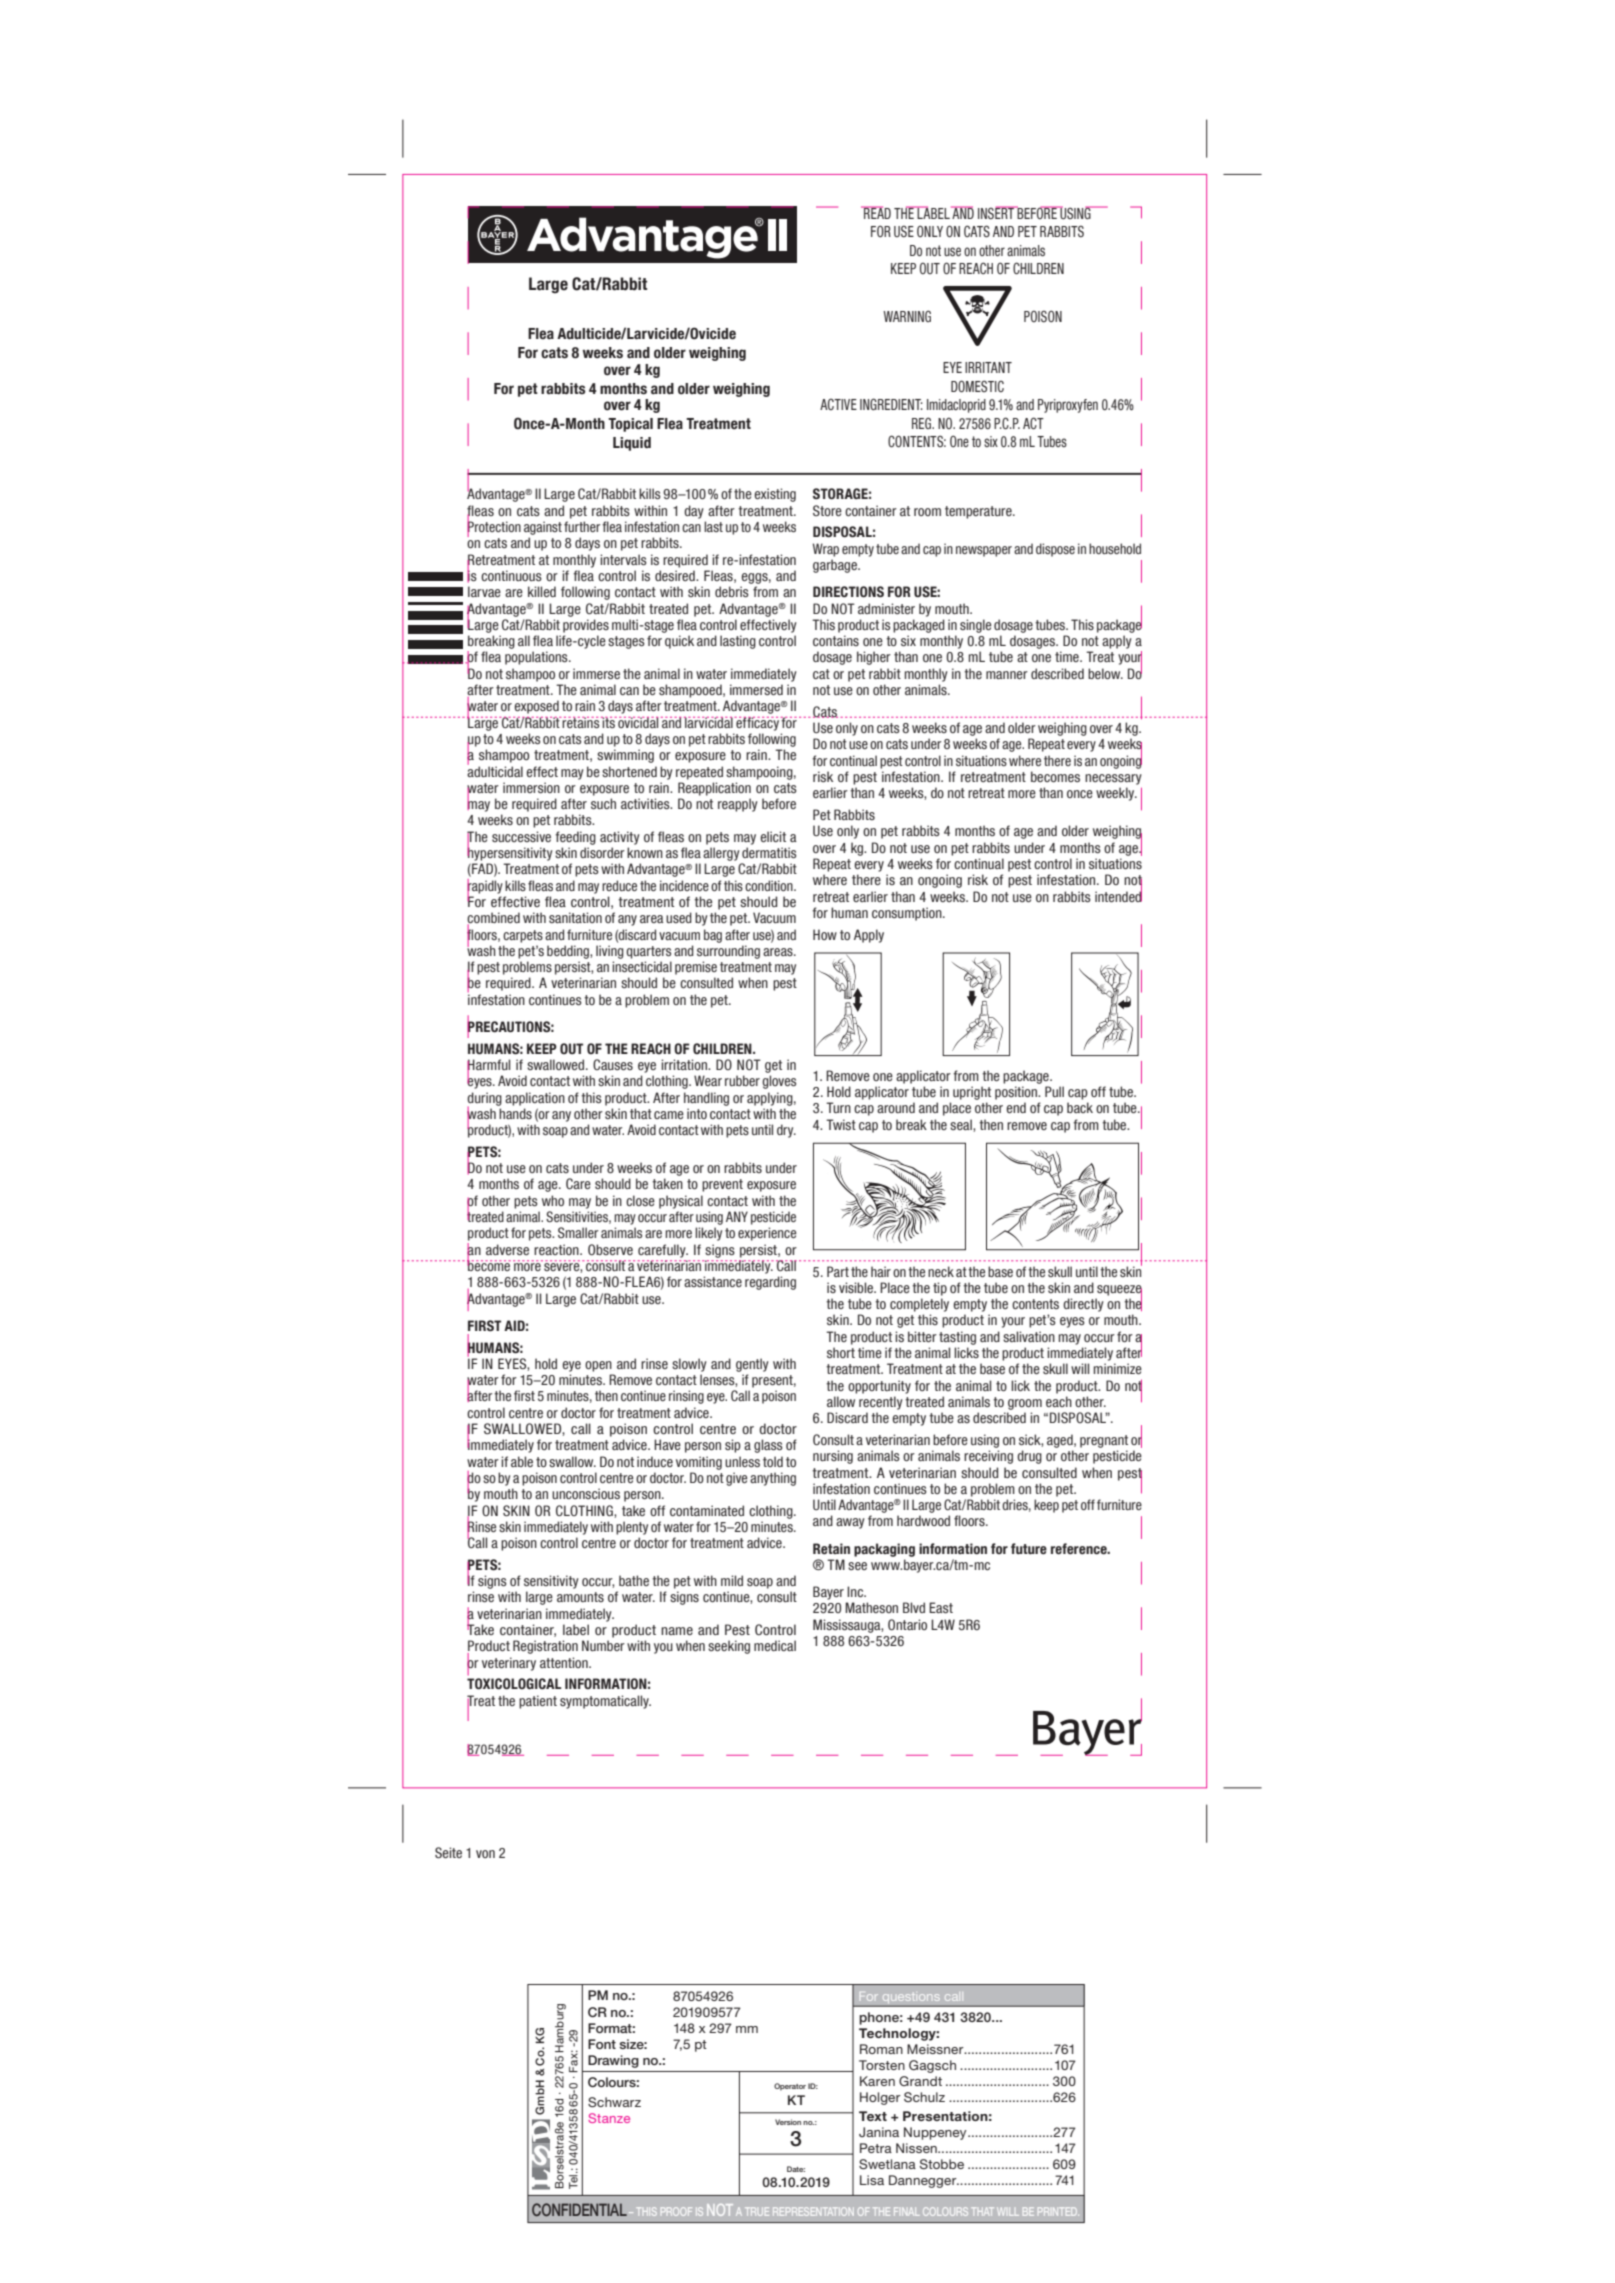  I want to click on Topical, so click(630, 425).
